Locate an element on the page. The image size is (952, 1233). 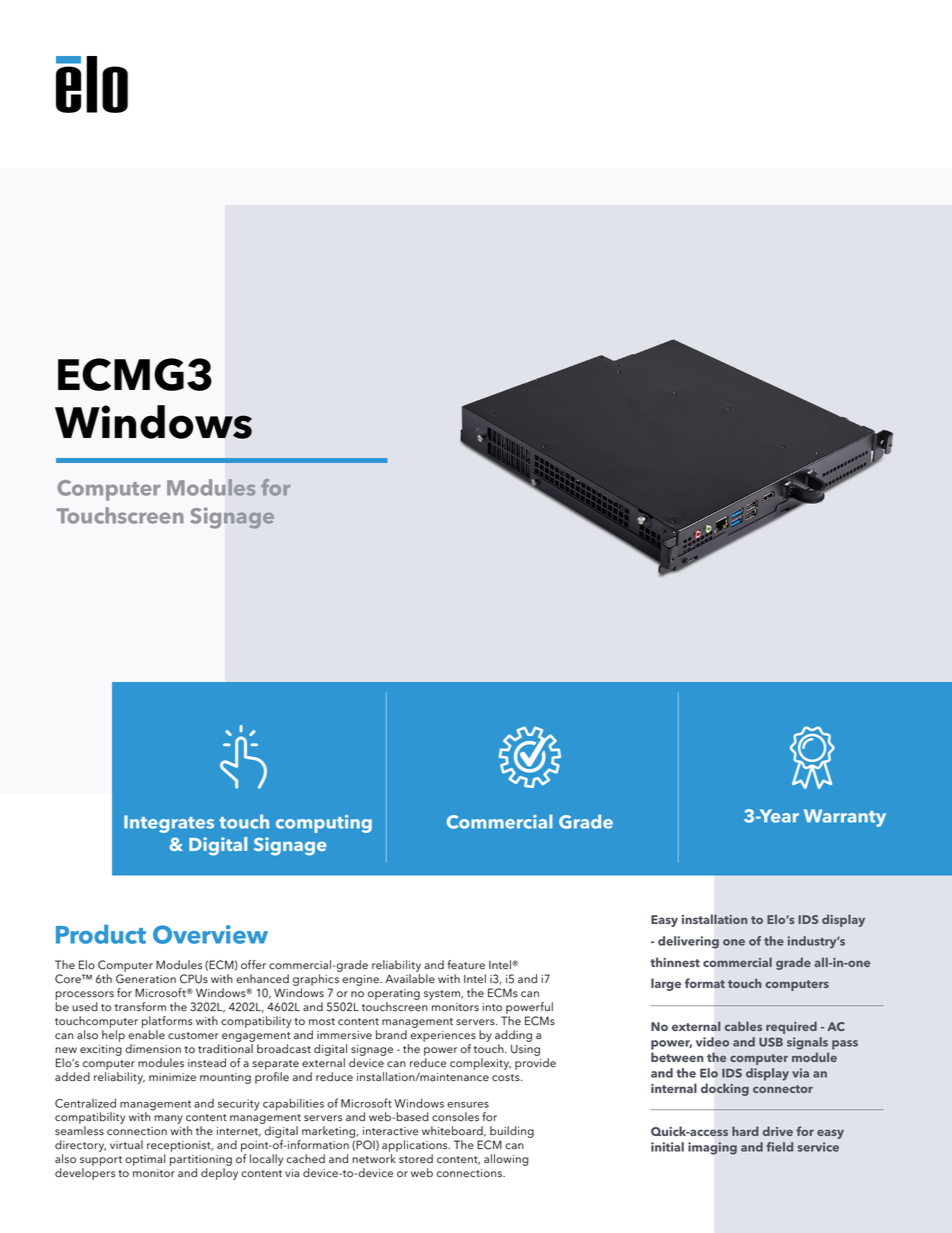
Warranty is located at coordinates (845, 818).
